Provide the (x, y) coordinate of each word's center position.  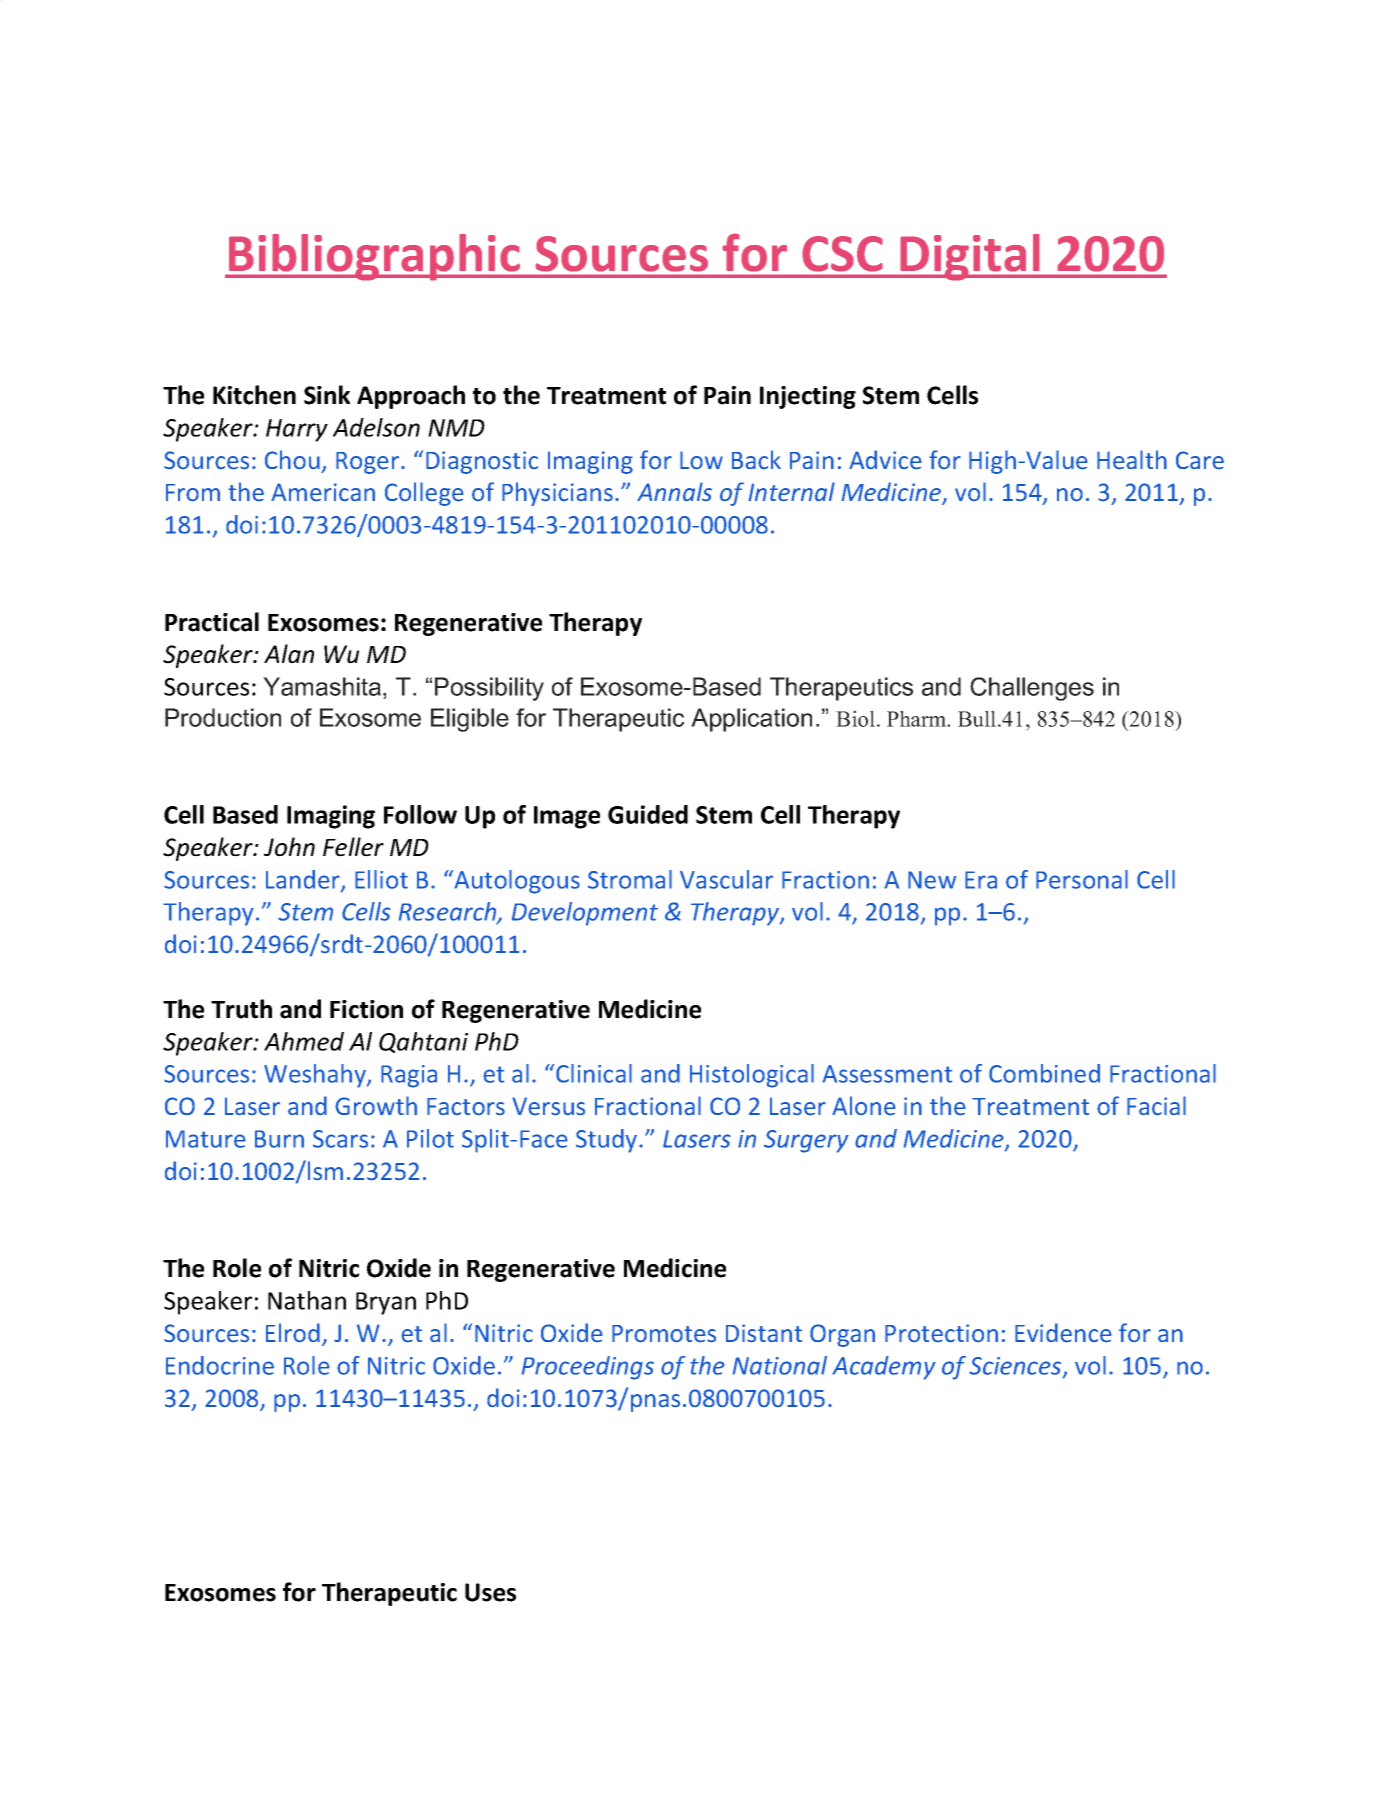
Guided (648, 814)
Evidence (1063, 1333)
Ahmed (304, 1041)
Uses (490, 1592)
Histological (752, 1076)
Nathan (307, 1300)
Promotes (664, 1334)
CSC (842, 253)
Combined (1044, 1073)
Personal (1082, 879)
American (323, 492)
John (289, 847)
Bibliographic (374, 257)
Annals (674, 491)
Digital (970, 257)
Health (1132, 460)
